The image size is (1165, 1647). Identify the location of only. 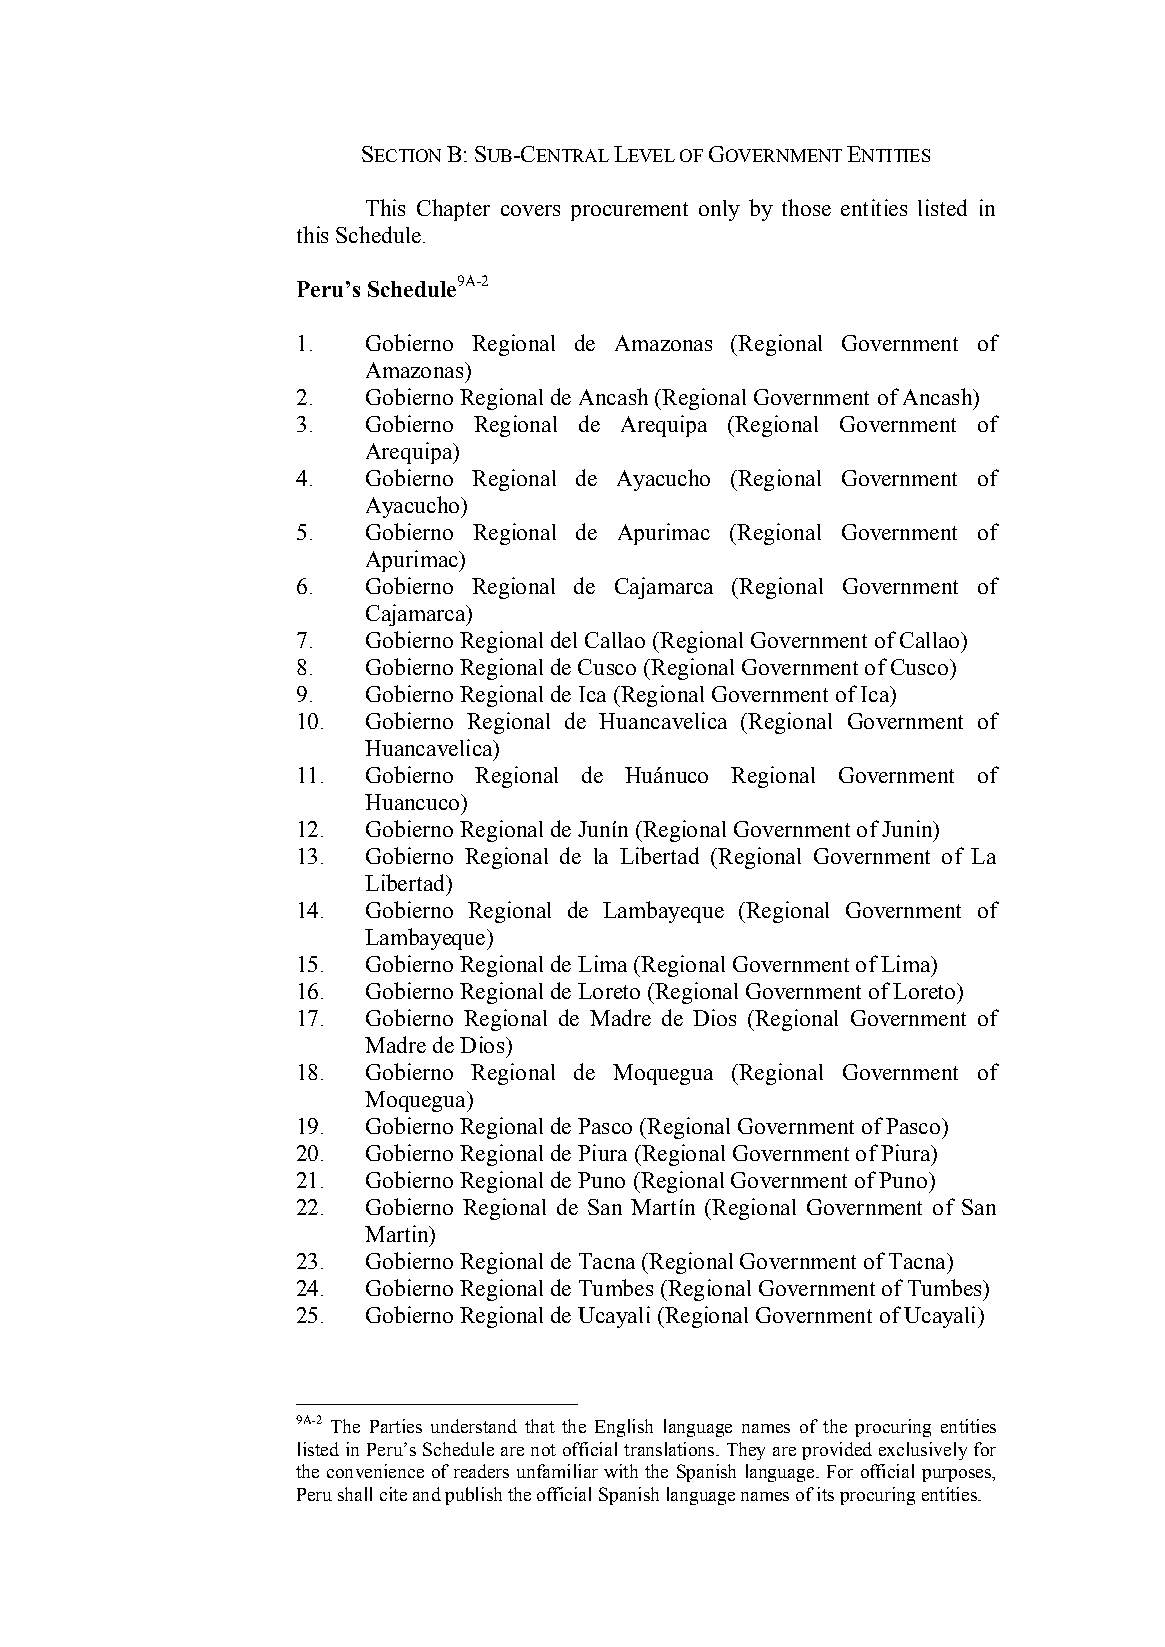
(719, 210).
